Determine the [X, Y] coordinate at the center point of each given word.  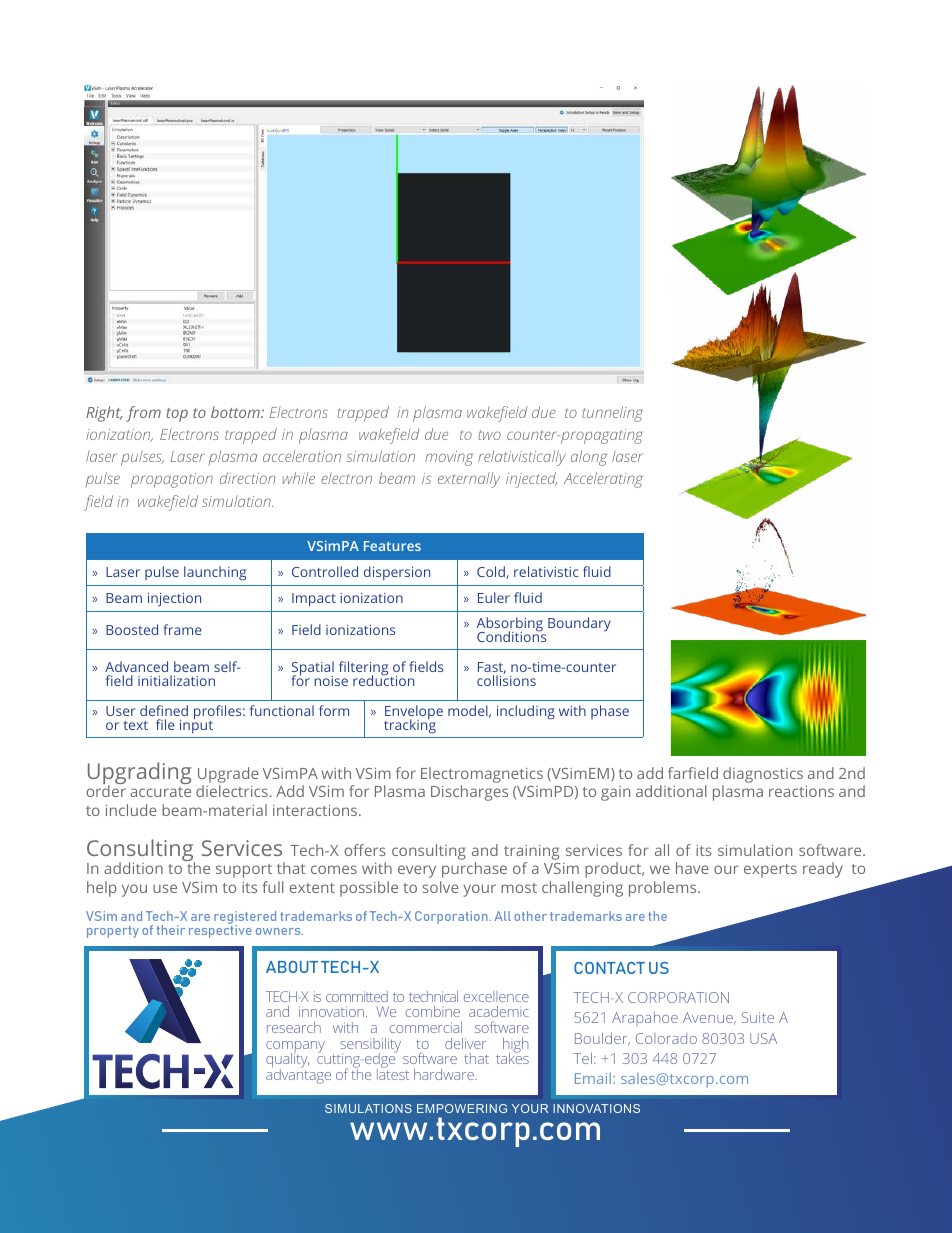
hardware [445, 1074]
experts [770, 871]
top [177, 415]
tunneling [612, 414]
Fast [492, 668]
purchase [474, 870]
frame [182, 629]
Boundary [579, 624]
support [244, 871]
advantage [298, 1075]
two [489, 435]
